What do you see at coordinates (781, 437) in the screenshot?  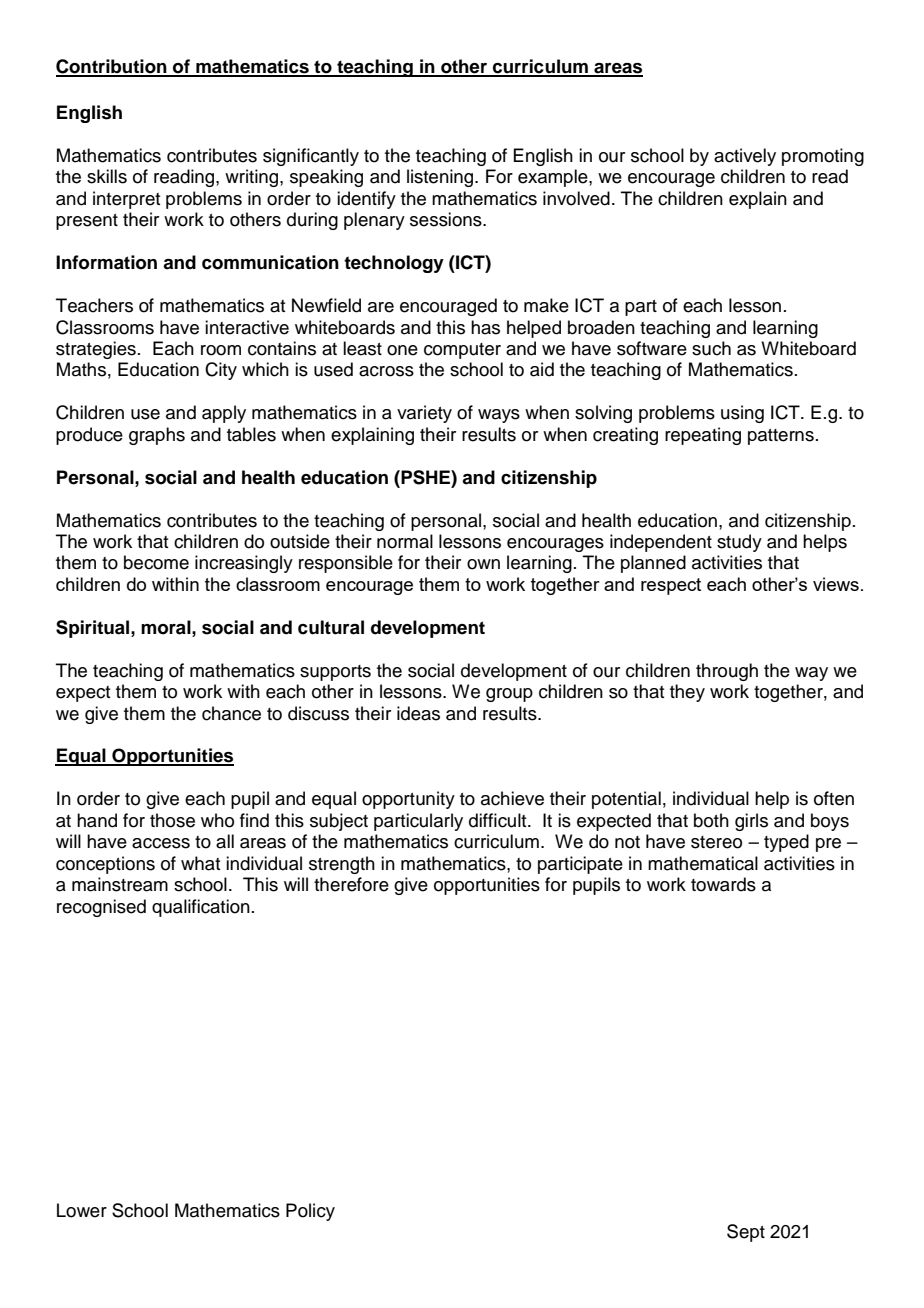 I see `patterns` at bounding box center [781, 437].
